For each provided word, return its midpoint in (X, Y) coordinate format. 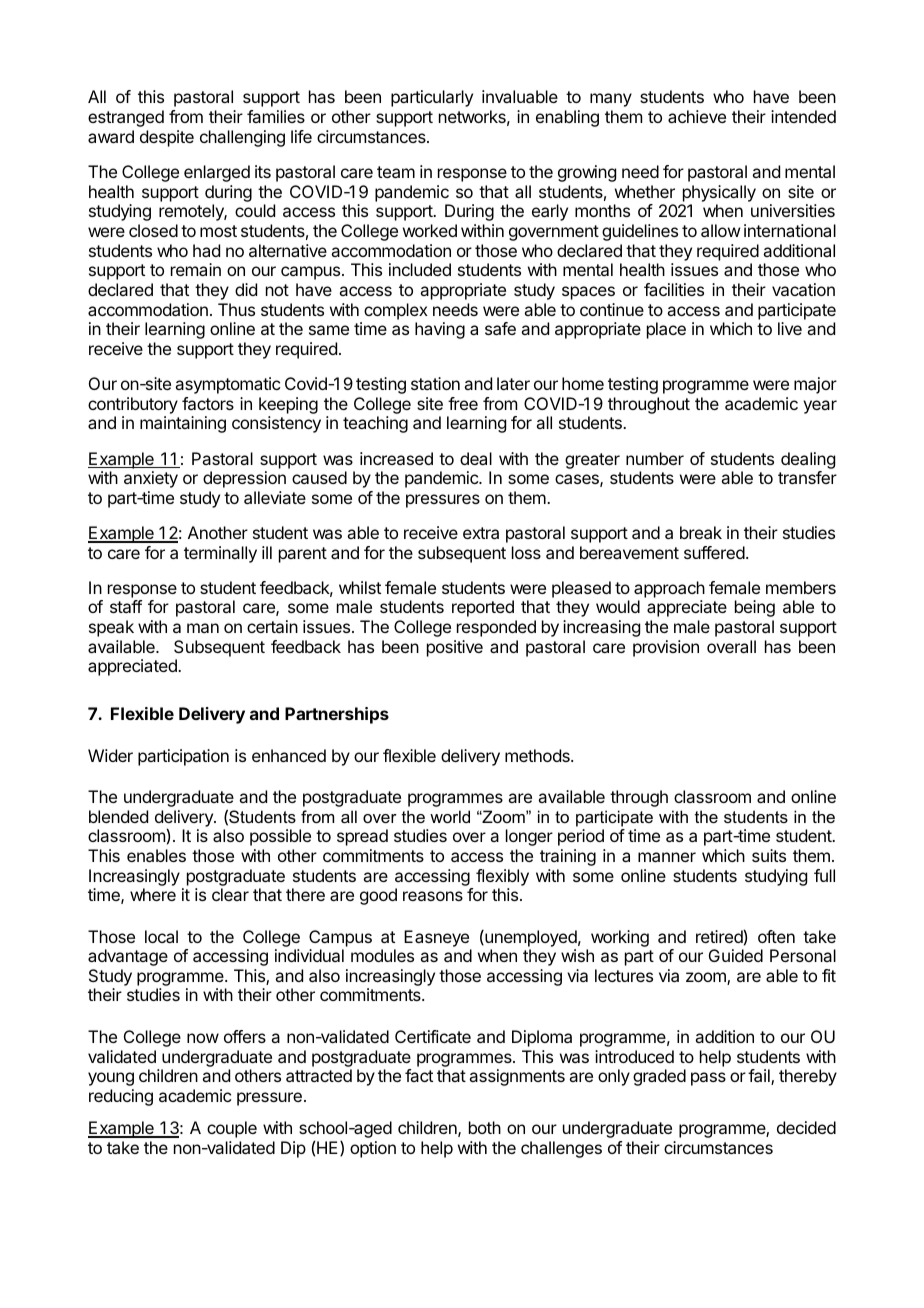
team (396, 172)
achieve (697, 116)
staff (126, 606)
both (485, 1127)
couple (232, 1129)
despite (167, 138)
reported (483, 608)
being (755, 608)
